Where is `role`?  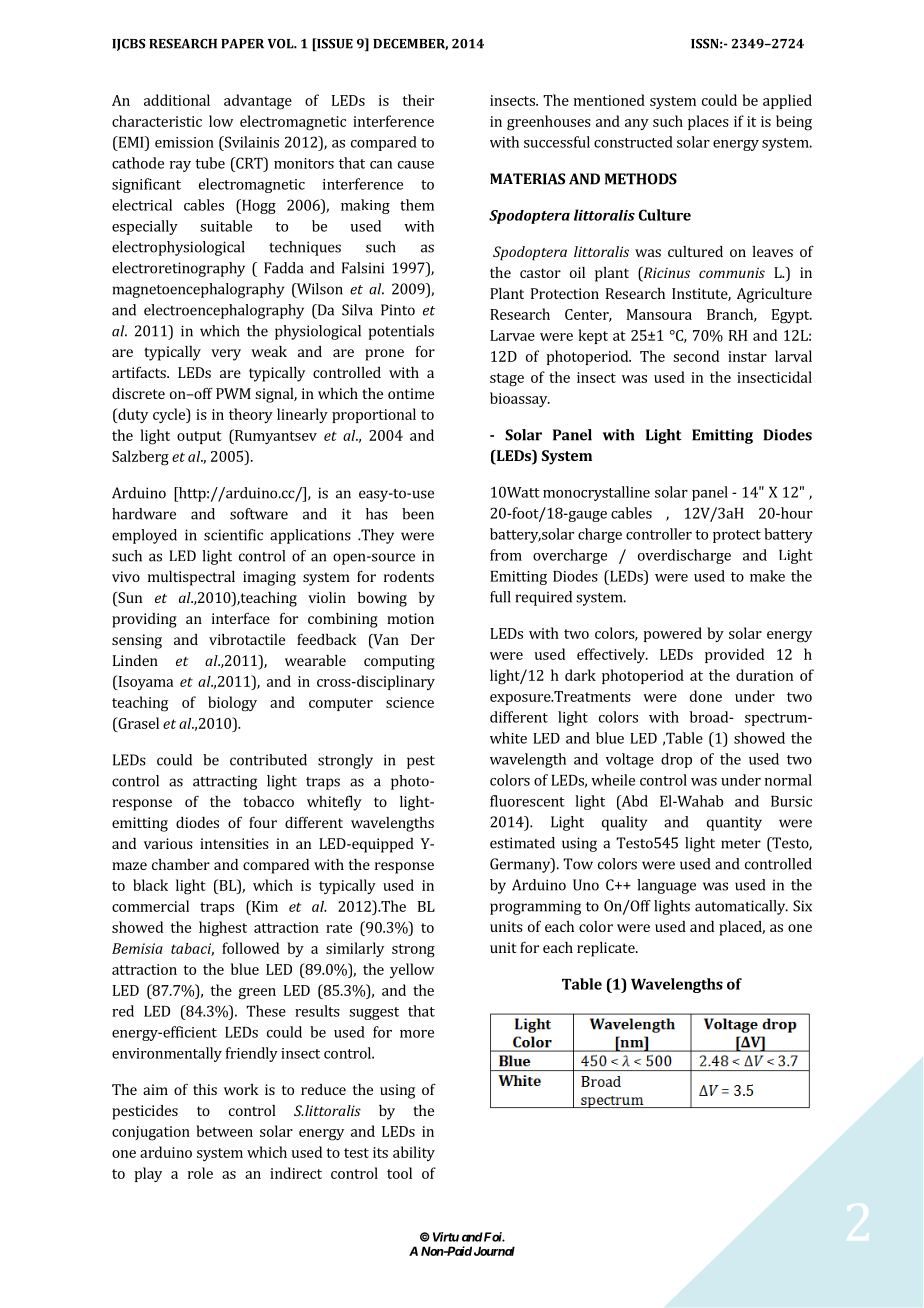
role is located at coordinates (200, 1173).
